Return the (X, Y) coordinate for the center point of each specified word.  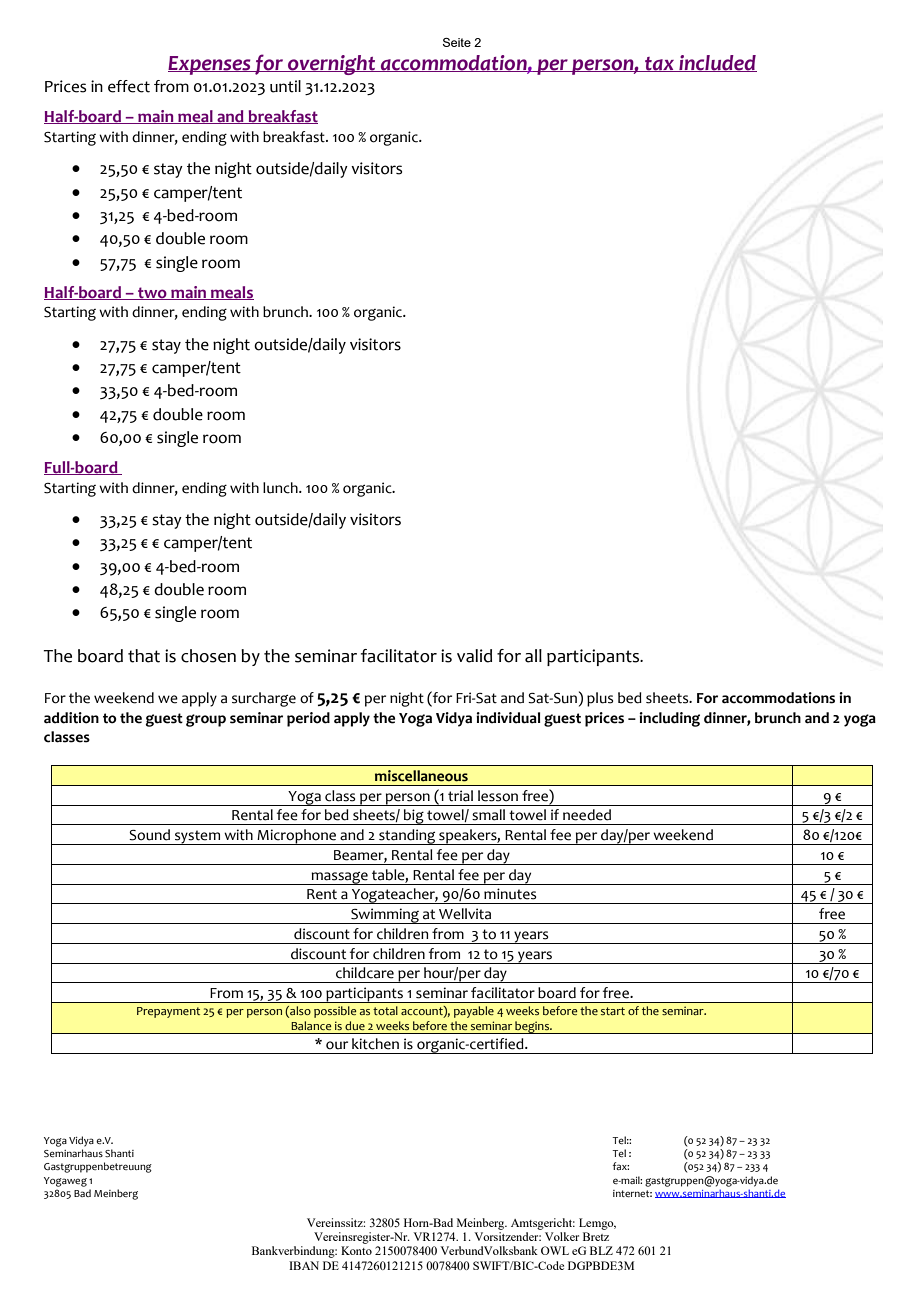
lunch (281, 488)
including (669, 719)
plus (600, 699)
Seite (457, 42)
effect (129, 86)
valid (474, 656)
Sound (149, 835)
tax (659, 64)
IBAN (304, 1265)
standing (407, 837)
